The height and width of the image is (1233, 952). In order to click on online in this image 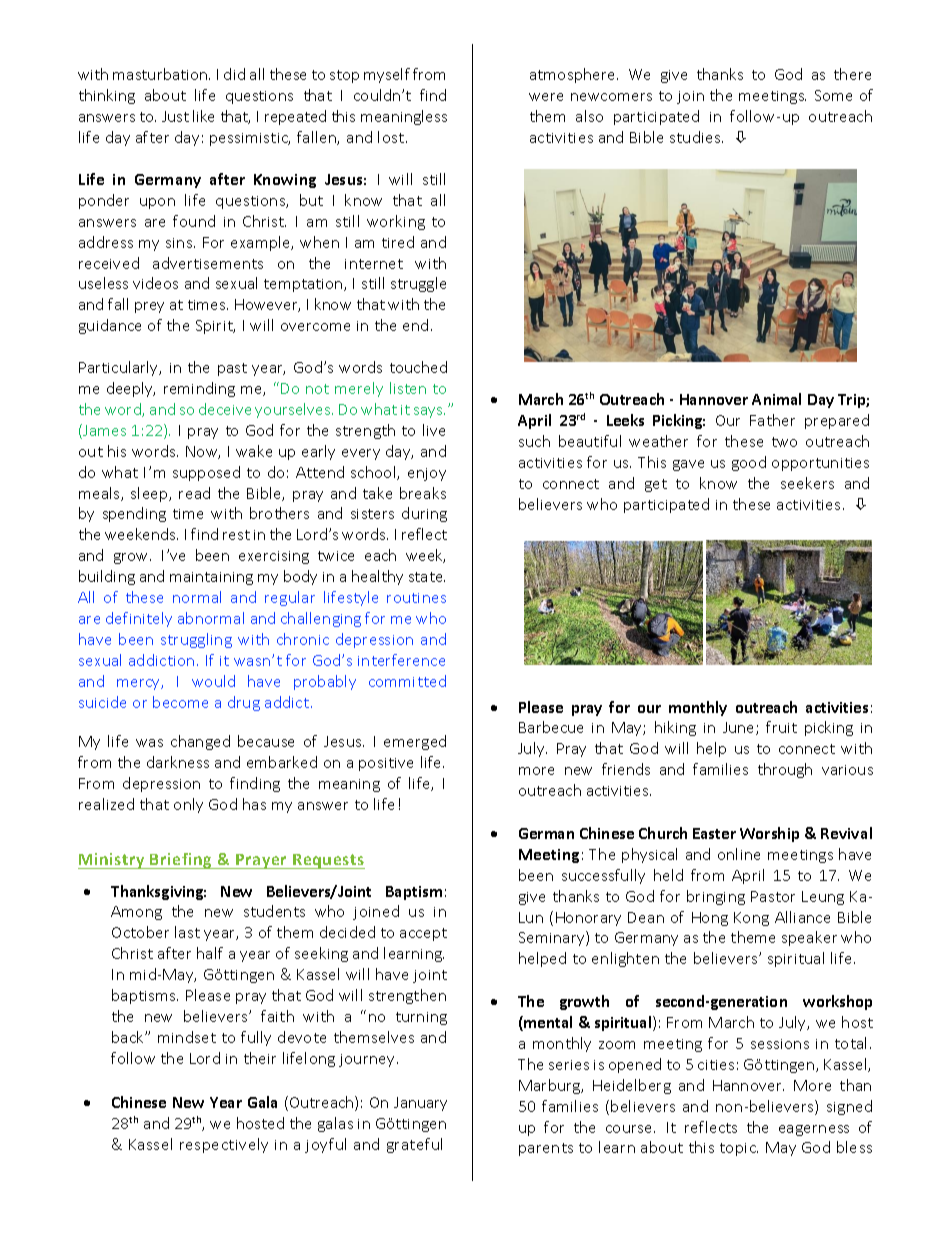, I will do `click(739, 854)`.
